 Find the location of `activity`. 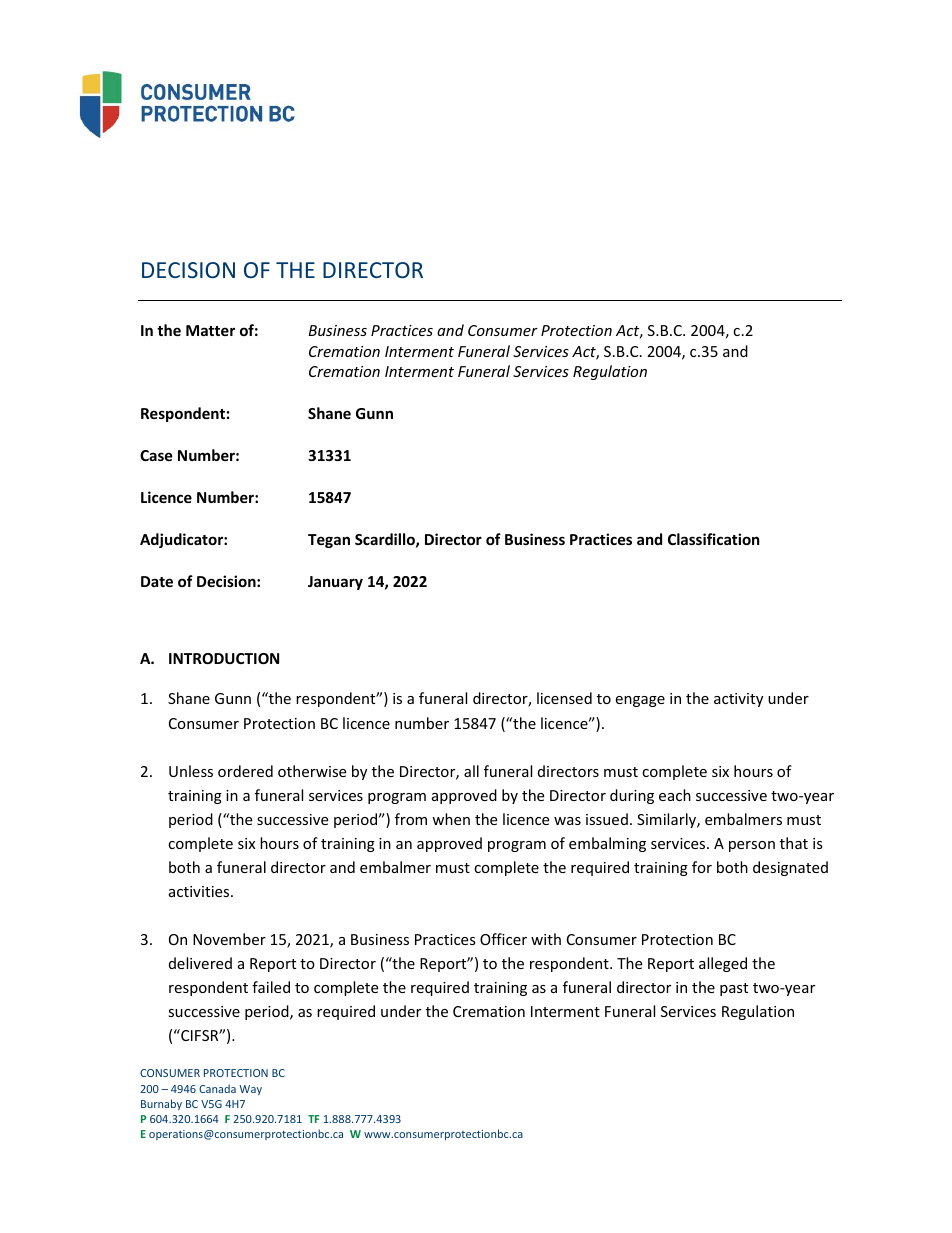

activity is located at coordinates (738, 700).
